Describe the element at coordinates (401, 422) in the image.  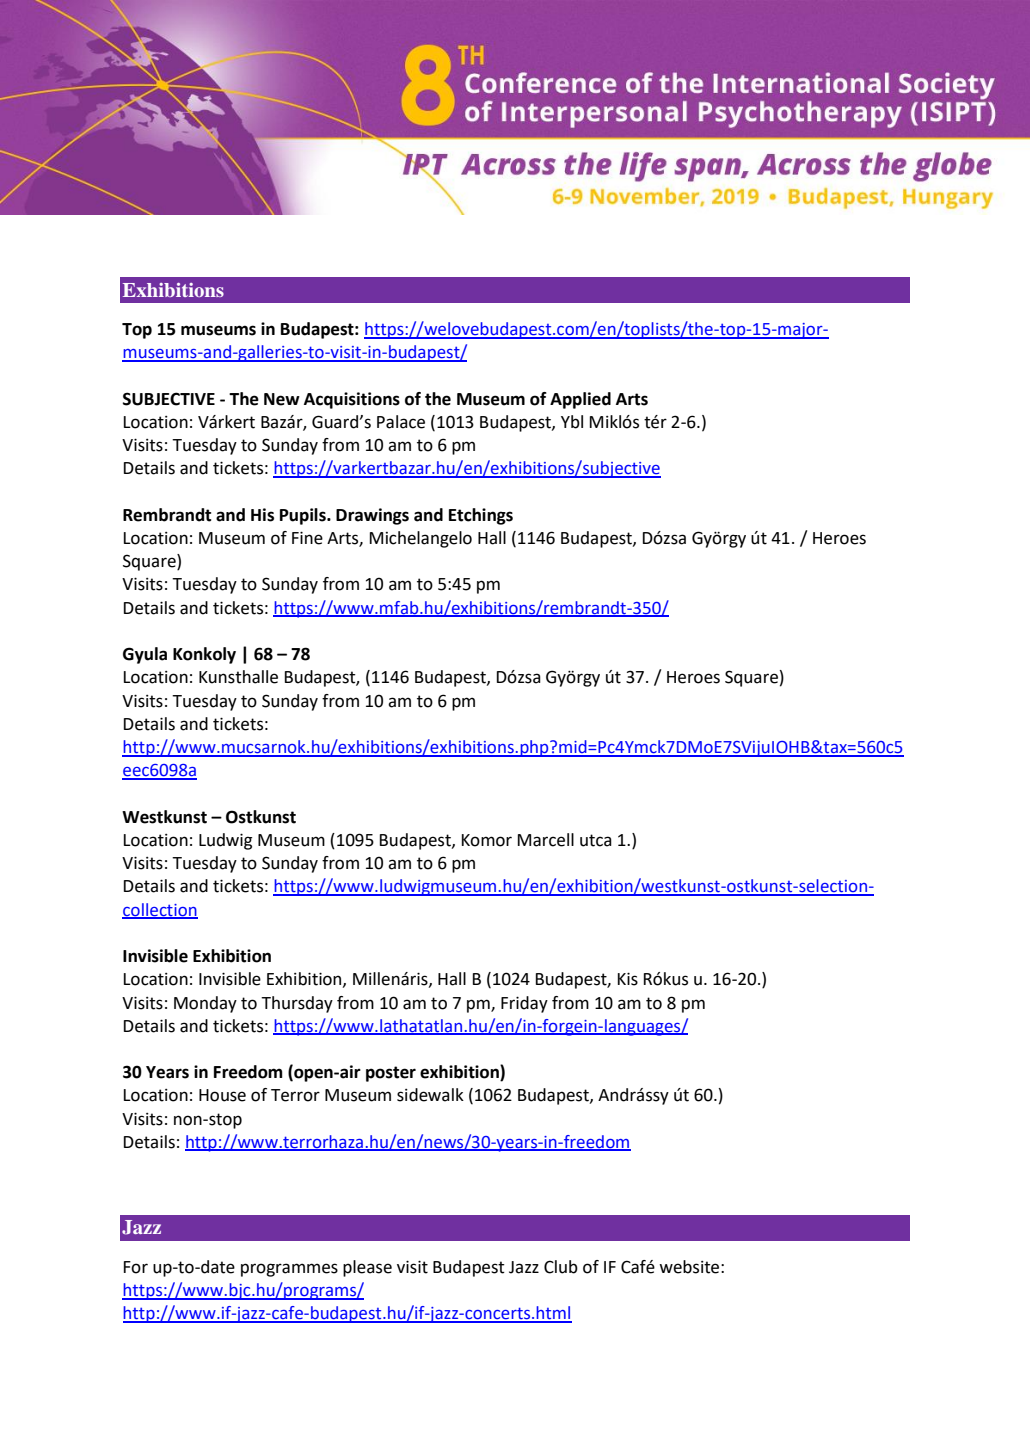
I see `Palace` at that location.
